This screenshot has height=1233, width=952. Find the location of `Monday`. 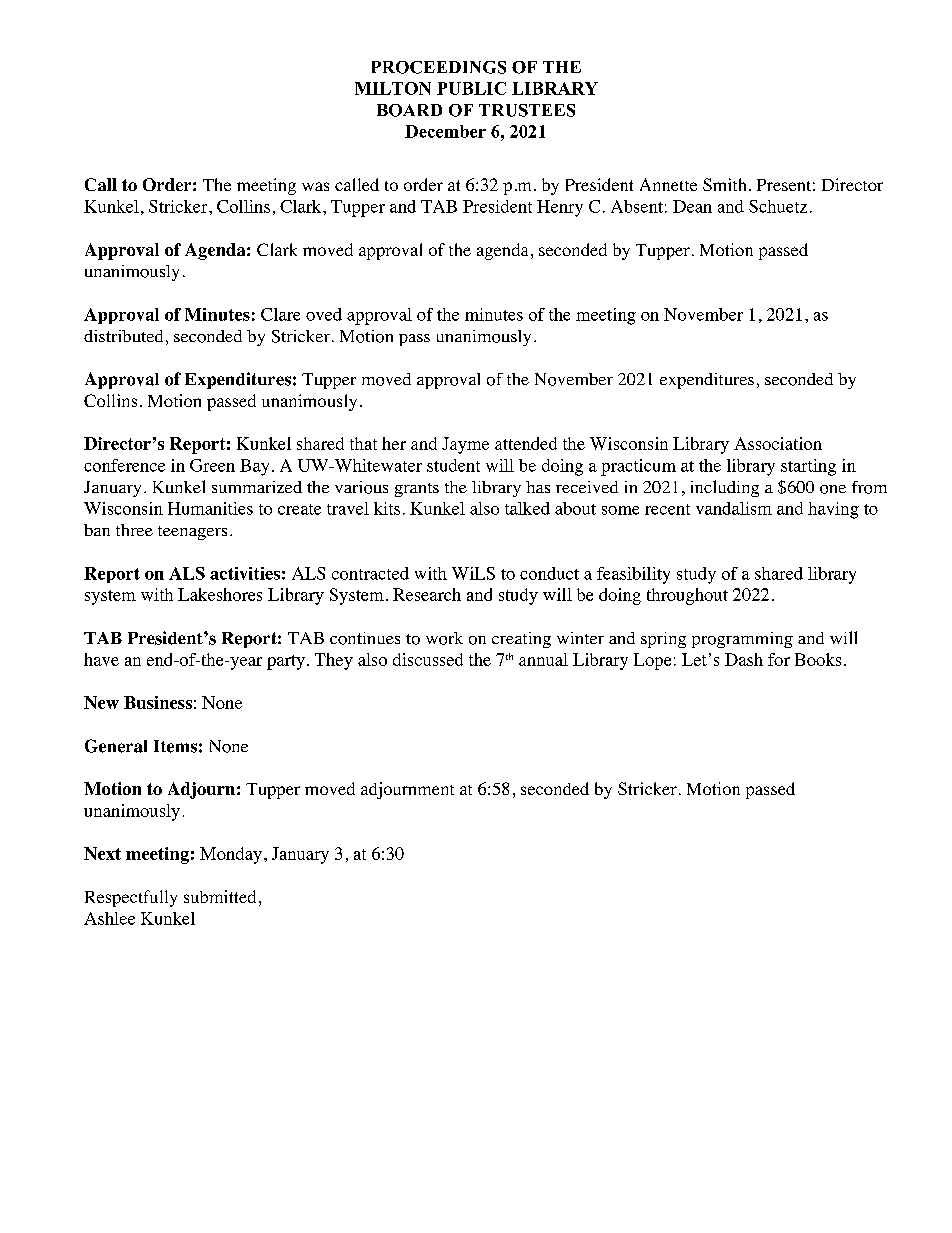

Monday is located at coordinates (231, 855).
